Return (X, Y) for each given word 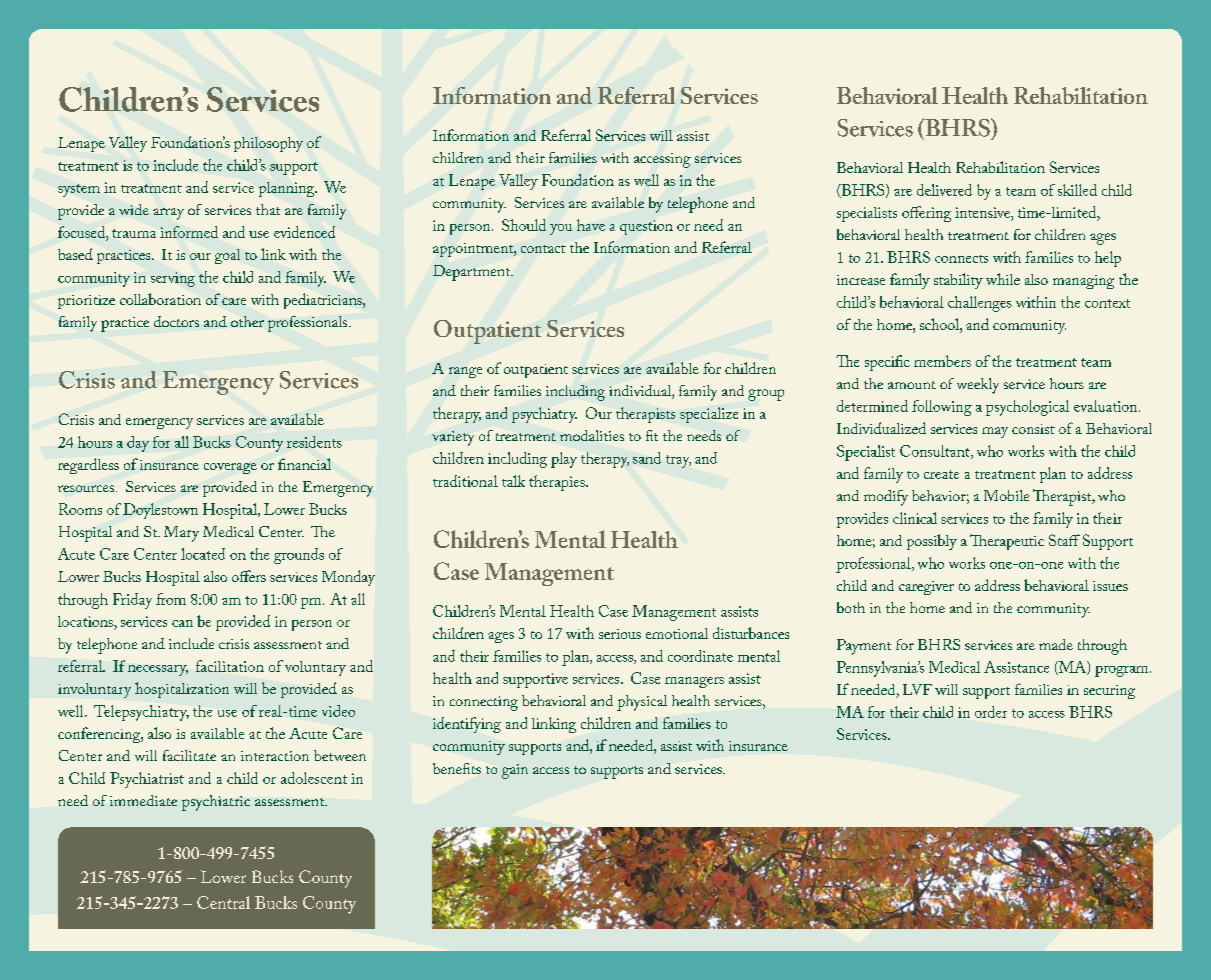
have (591, 225)
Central (223, 902)
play (564, 460)
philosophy (268, 144)
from (171, 599)
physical (642, 703)
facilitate (189, 755)
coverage (230, 468)
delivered (944, 190)
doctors (176, 321)
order (991, 712)
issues (1110, 586)
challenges (980, 304)
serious (620, 634)
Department (473, 273)
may (995, 432)
